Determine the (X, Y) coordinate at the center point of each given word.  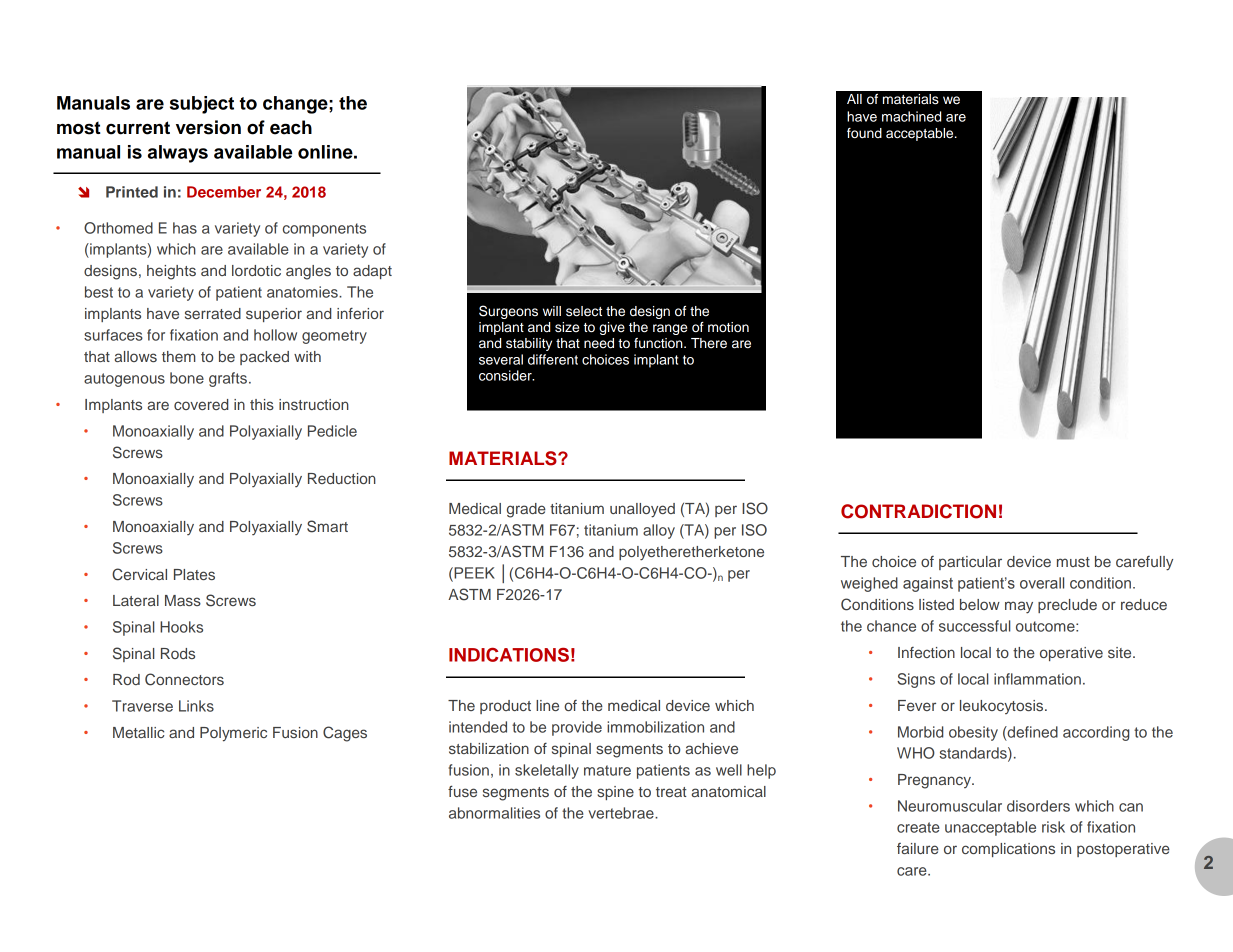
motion (728, 327)
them (179, 356)
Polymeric (233, 734)
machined (911, 116)
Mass (183, 600)
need (599, 343)
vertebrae (622, 813)
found (864, 133)
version (208, 127)
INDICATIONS (509, 654)
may (1019, 607)
